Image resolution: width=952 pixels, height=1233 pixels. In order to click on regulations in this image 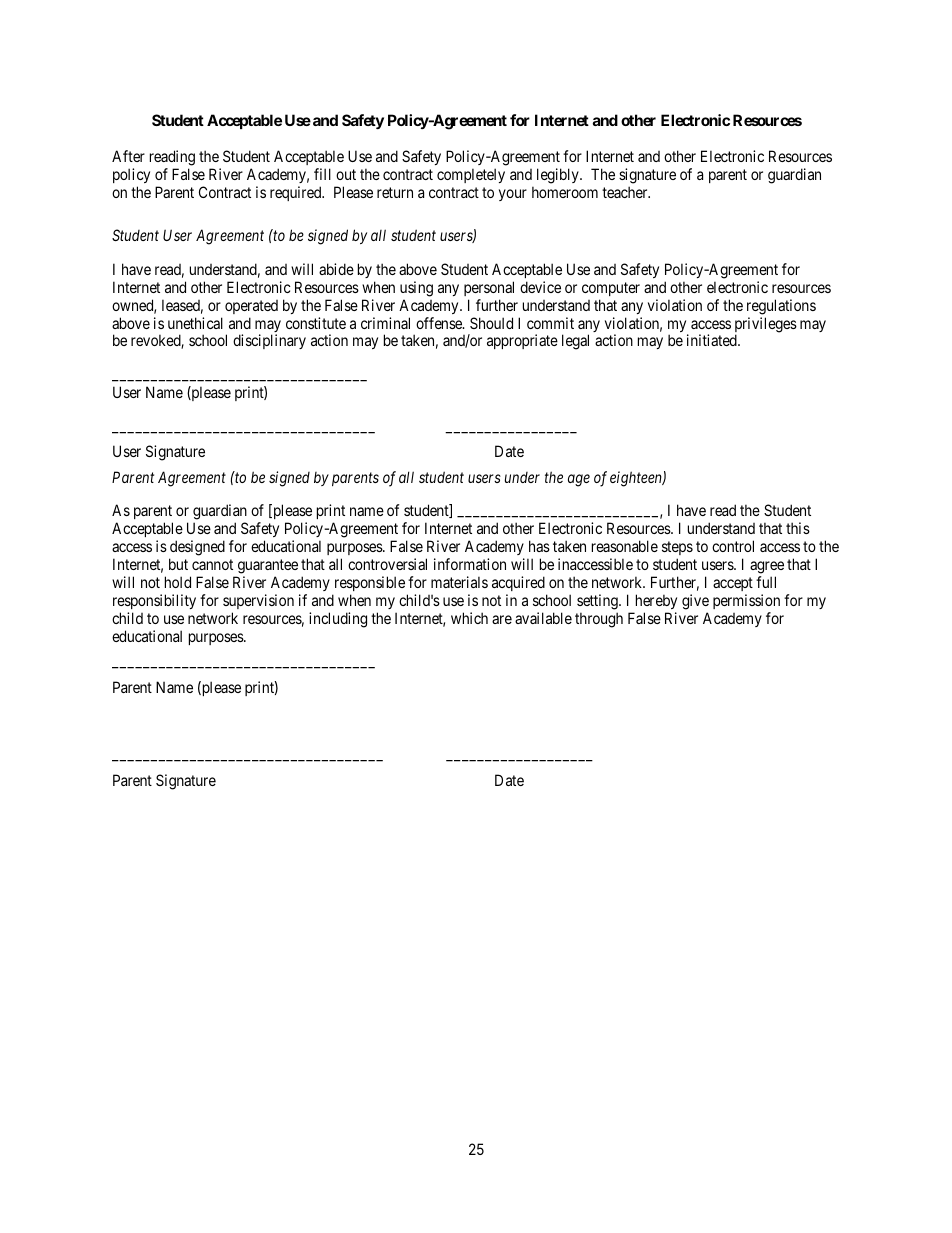, I will do `click(781, 307)`.
